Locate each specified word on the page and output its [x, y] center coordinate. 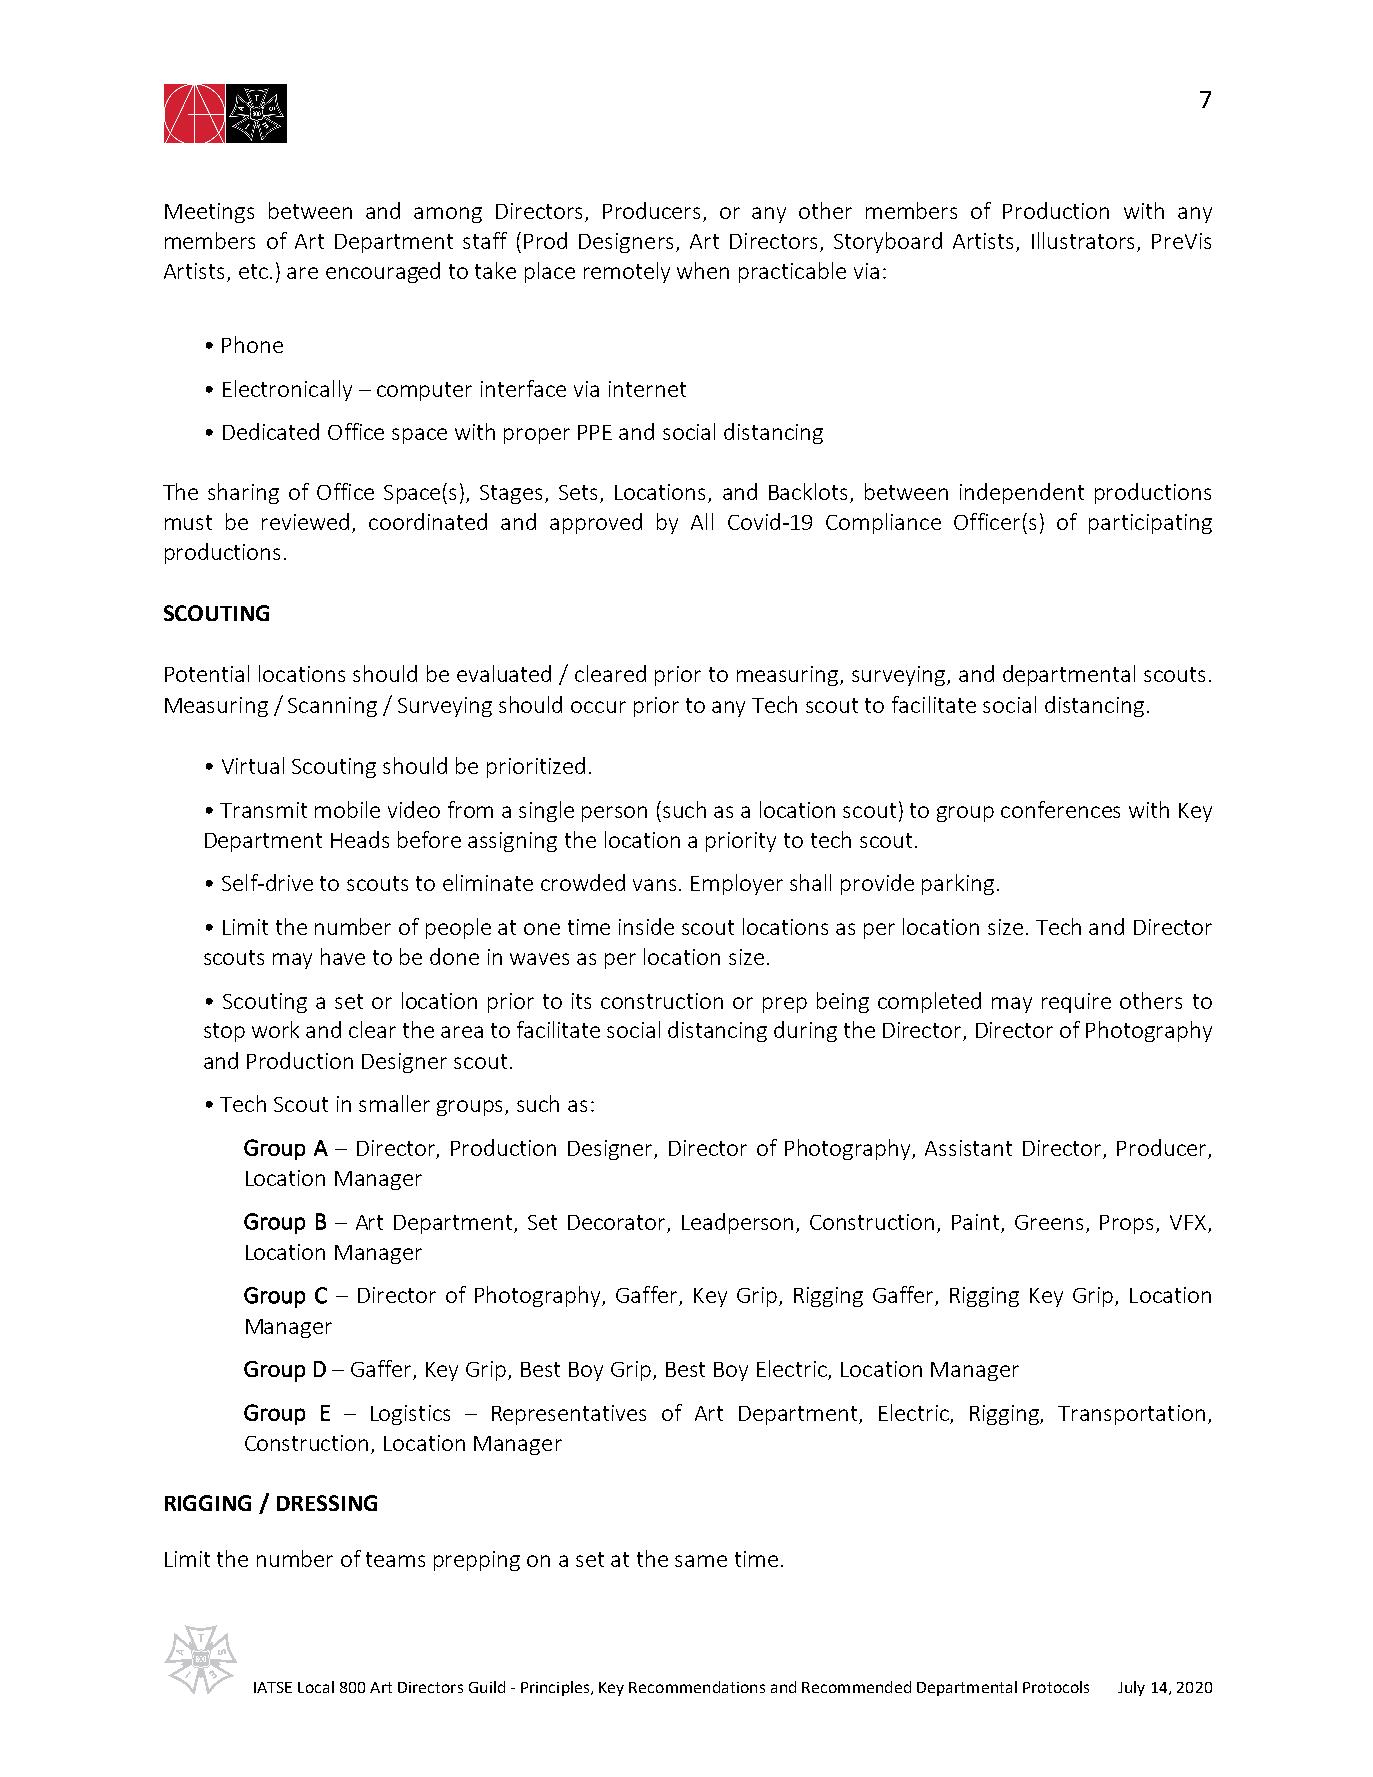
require [1076, 1003]
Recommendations [697, 1687]
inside [646, 926]
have [343, 956]
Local [316, 1687]
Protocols [1056, 1687]
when [703, 270]
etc [253, 271]
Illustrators [1085, 242]
